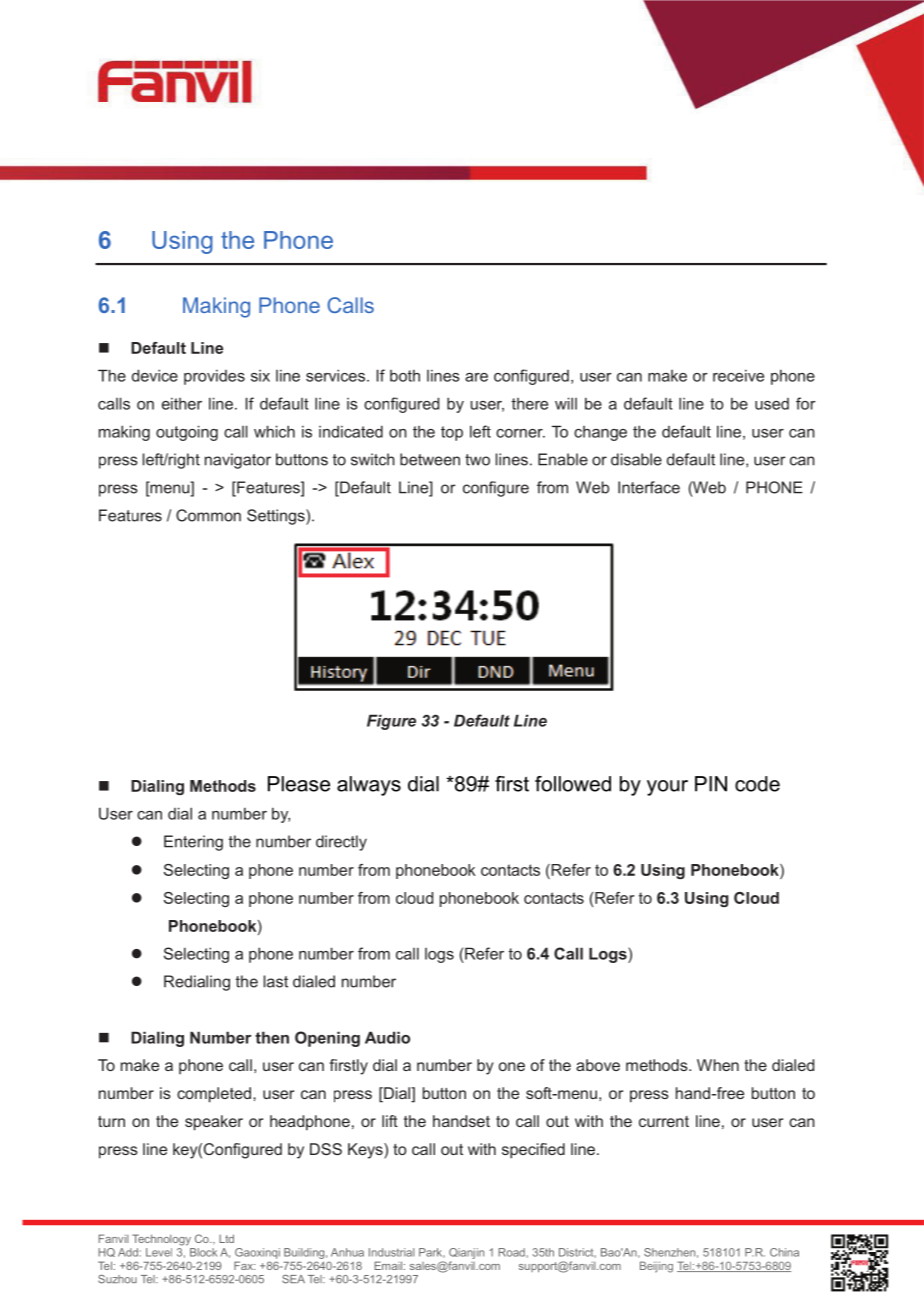 The height and width of the page is (1308, 924). I want to click on are, so click(476, 377).
